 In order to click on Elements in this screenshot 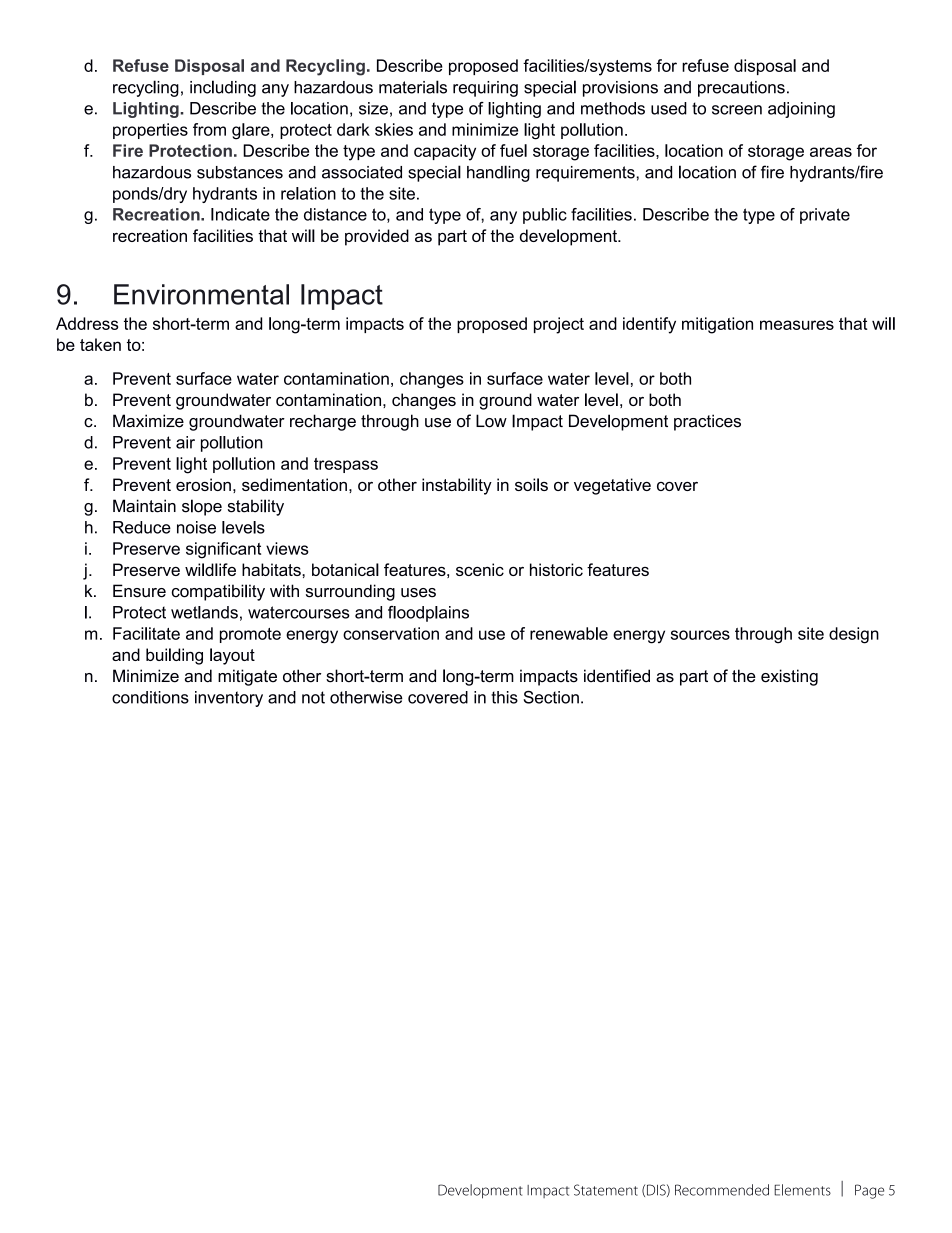, I will do `click(802, 1190)`.
